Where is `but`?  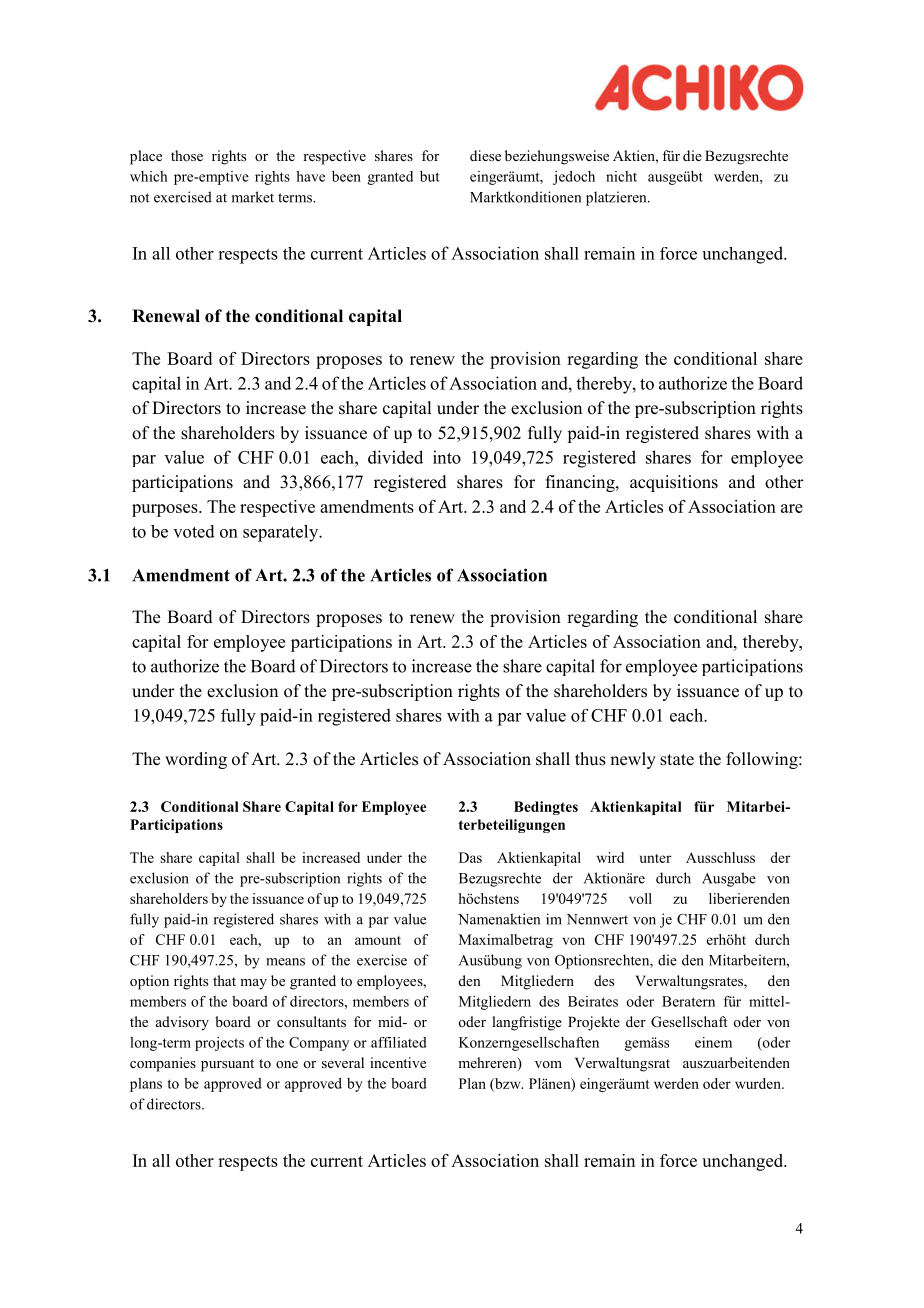
but is located at coordinates (430, 176).
